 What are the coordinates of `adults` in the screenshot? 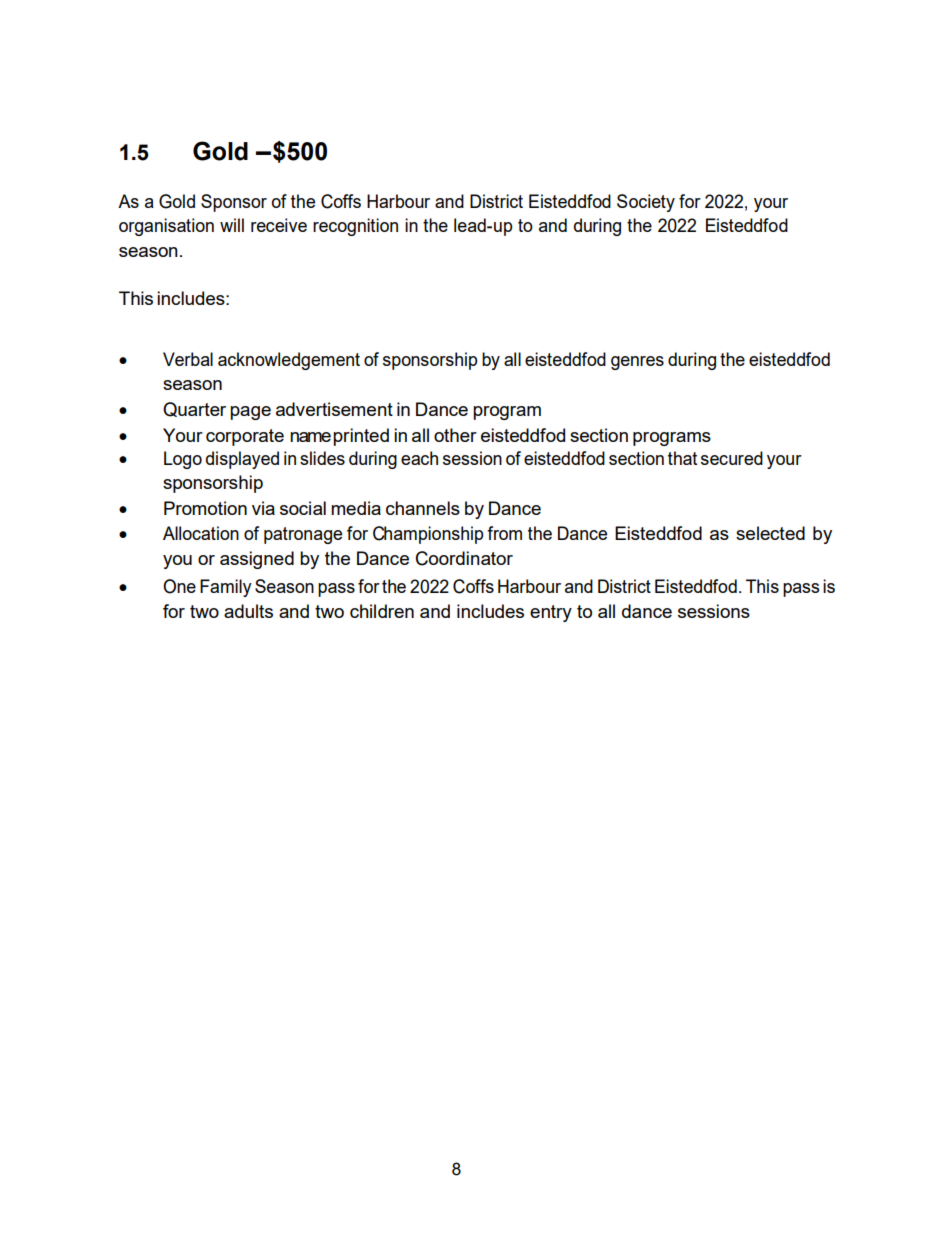 It's located at (248, 611).
